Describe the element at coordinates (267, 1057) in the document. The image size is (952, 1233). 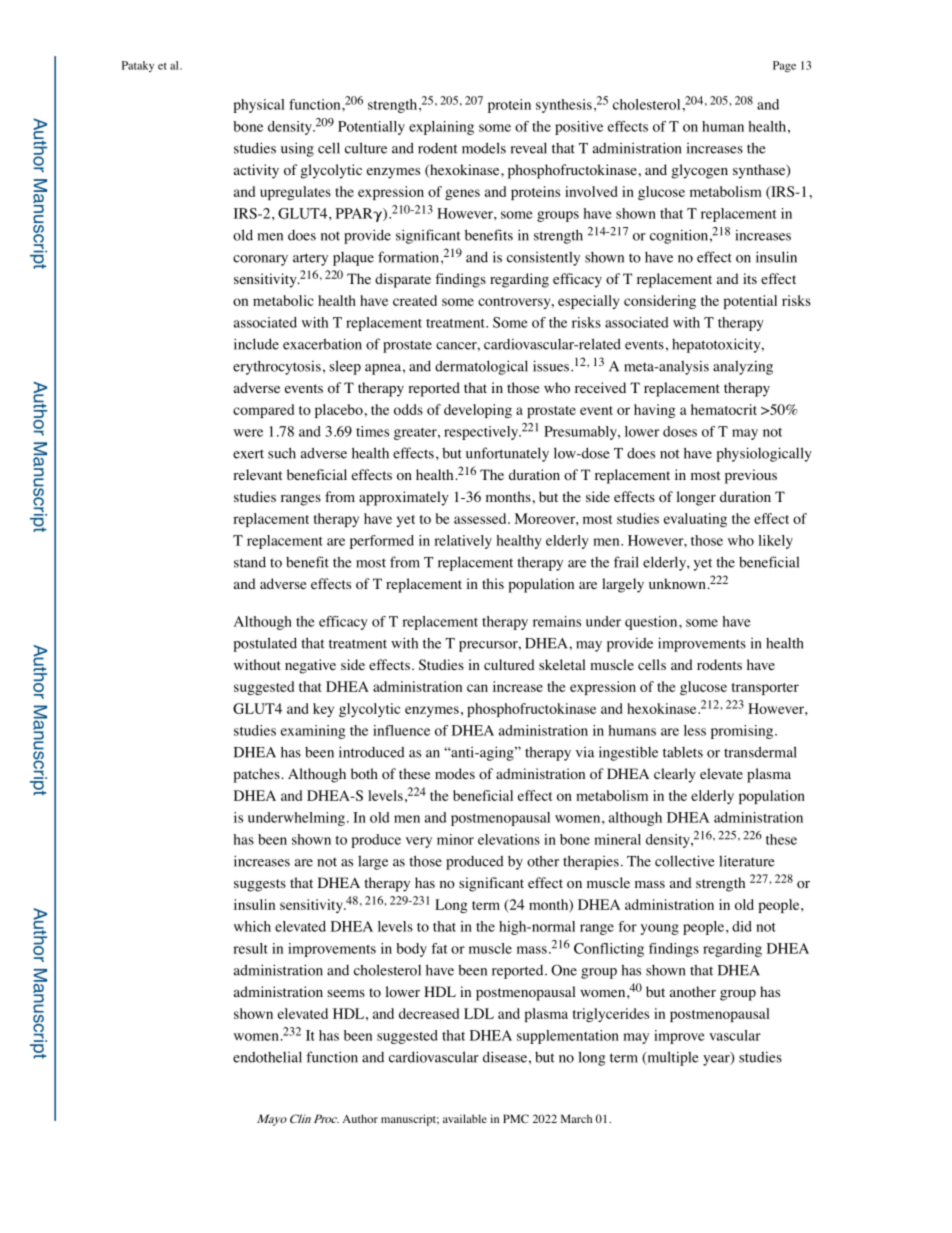
I see `endothelial` at that location.
